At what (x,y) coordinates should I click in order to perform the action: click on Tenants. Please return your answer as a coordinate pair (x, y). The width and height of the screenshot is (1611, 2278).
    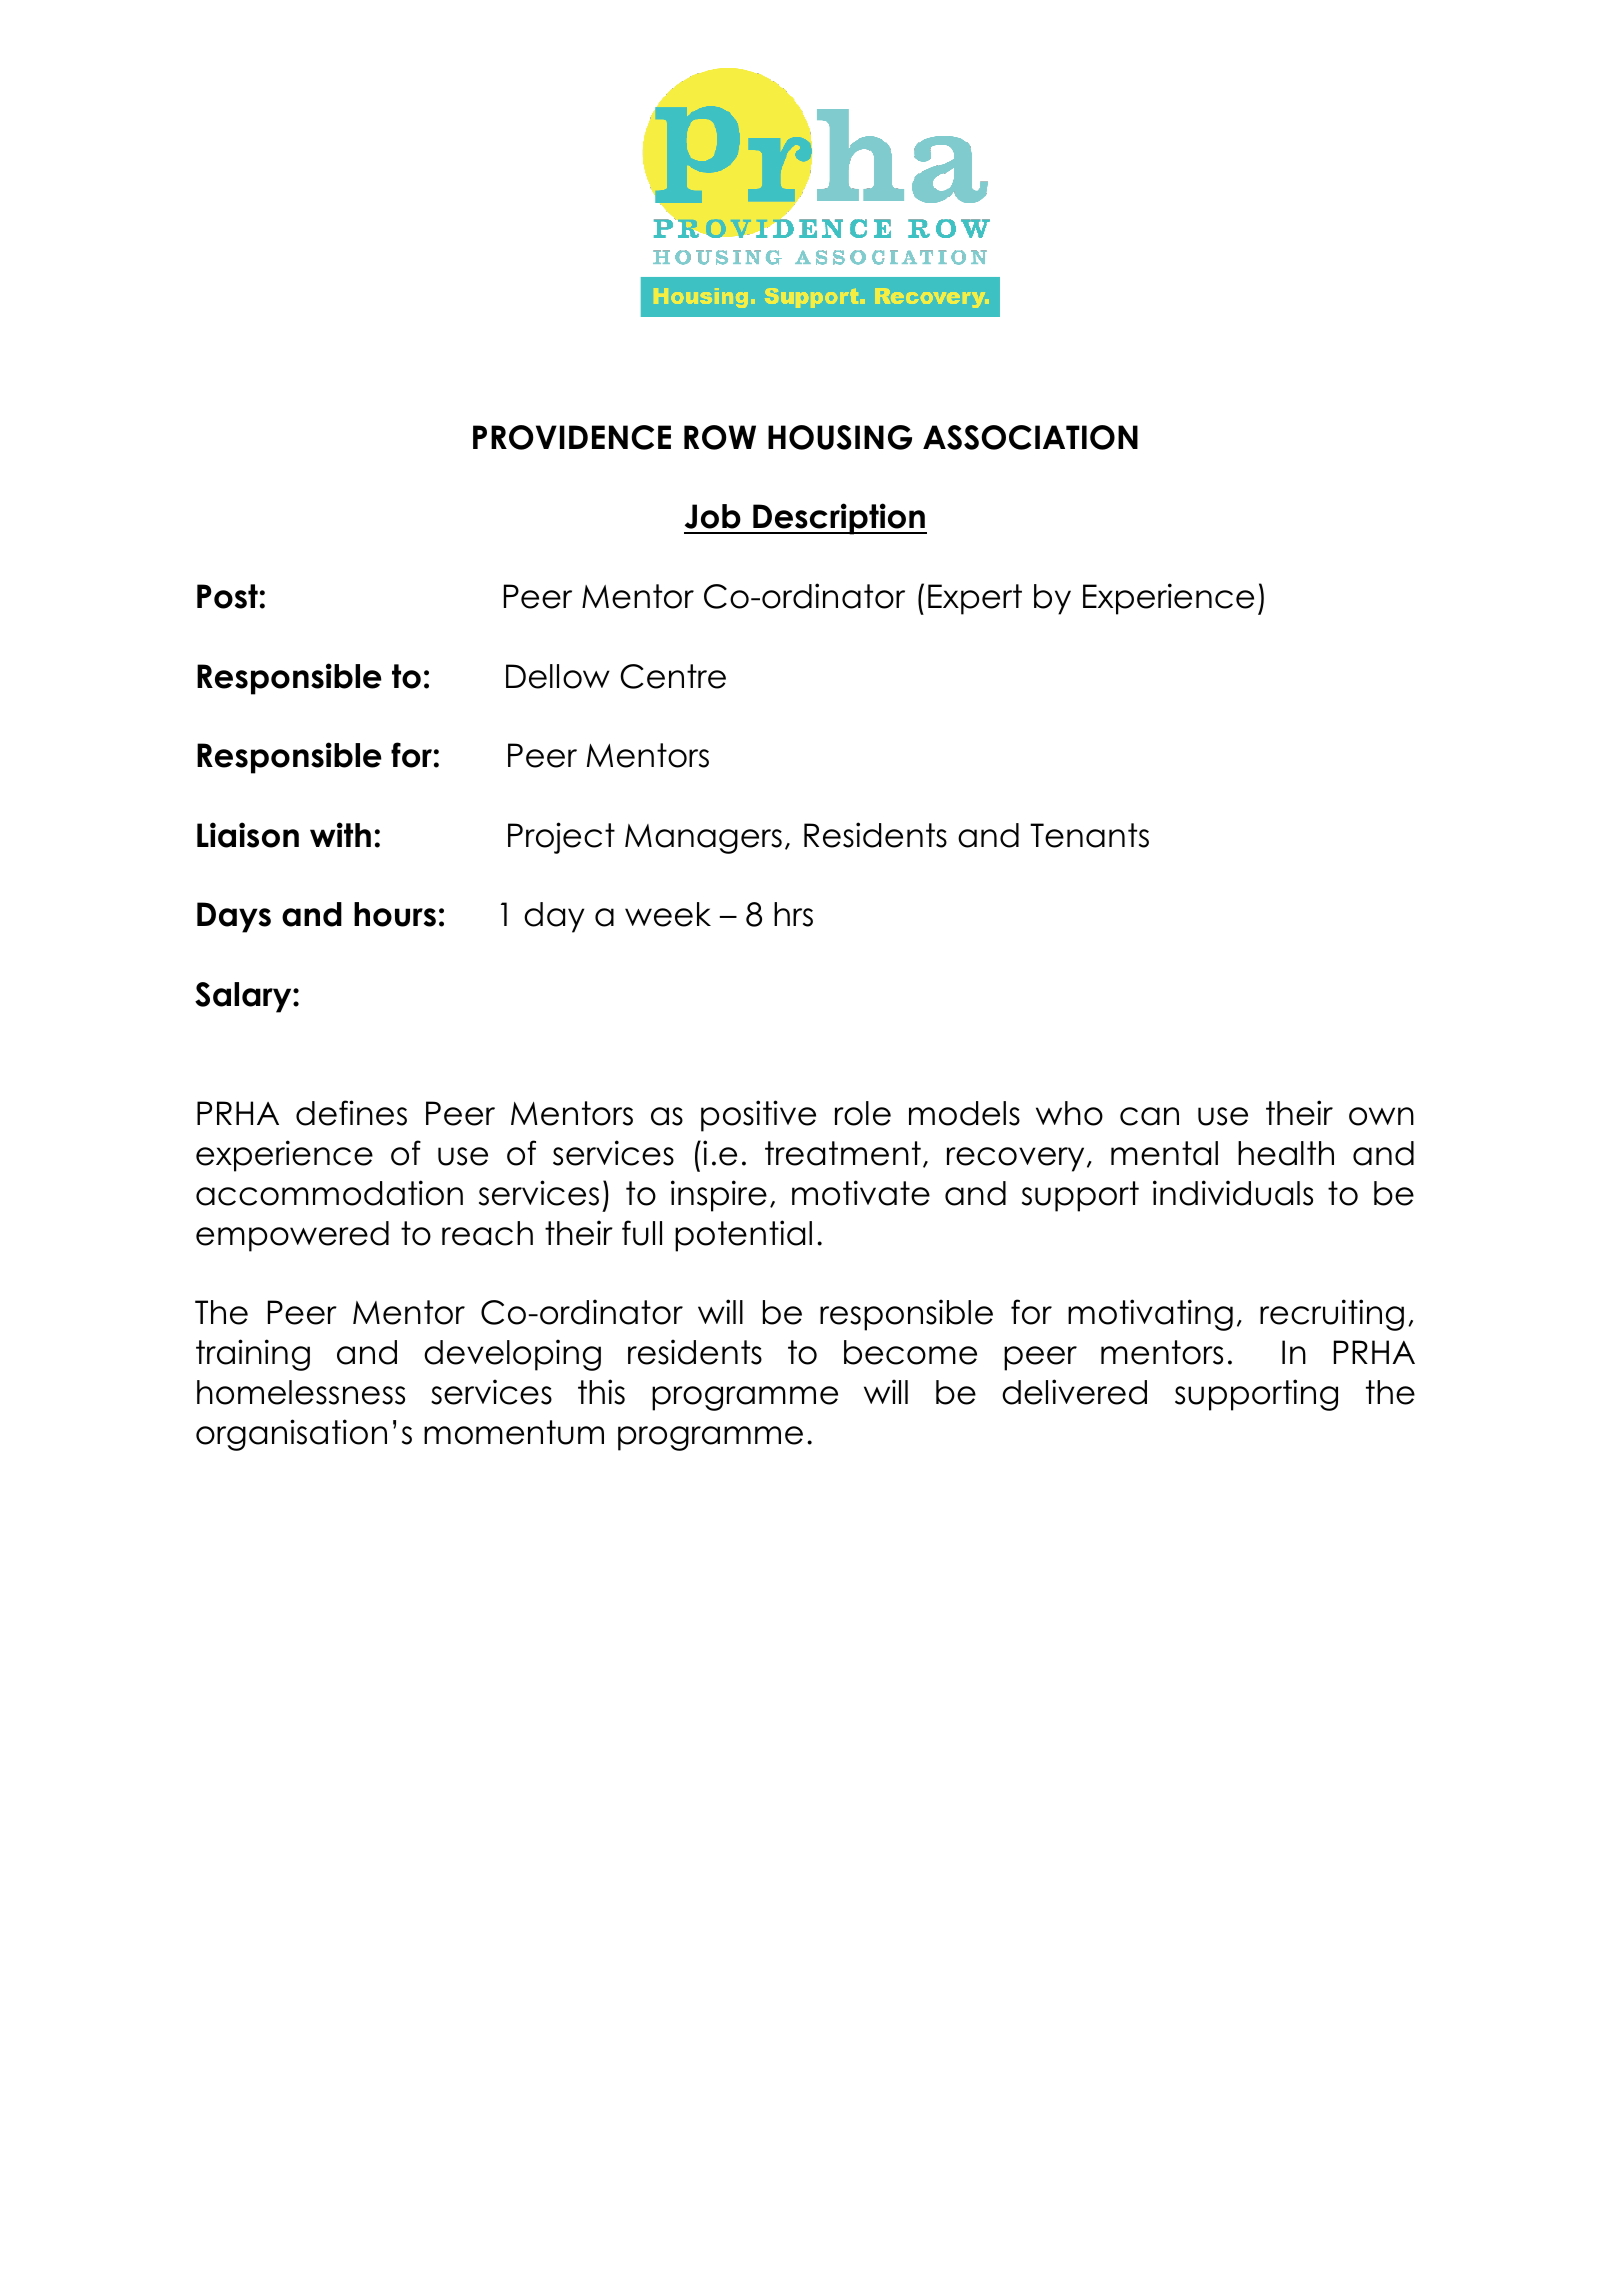
    Looking at the image, I should click on (1089, 835).
